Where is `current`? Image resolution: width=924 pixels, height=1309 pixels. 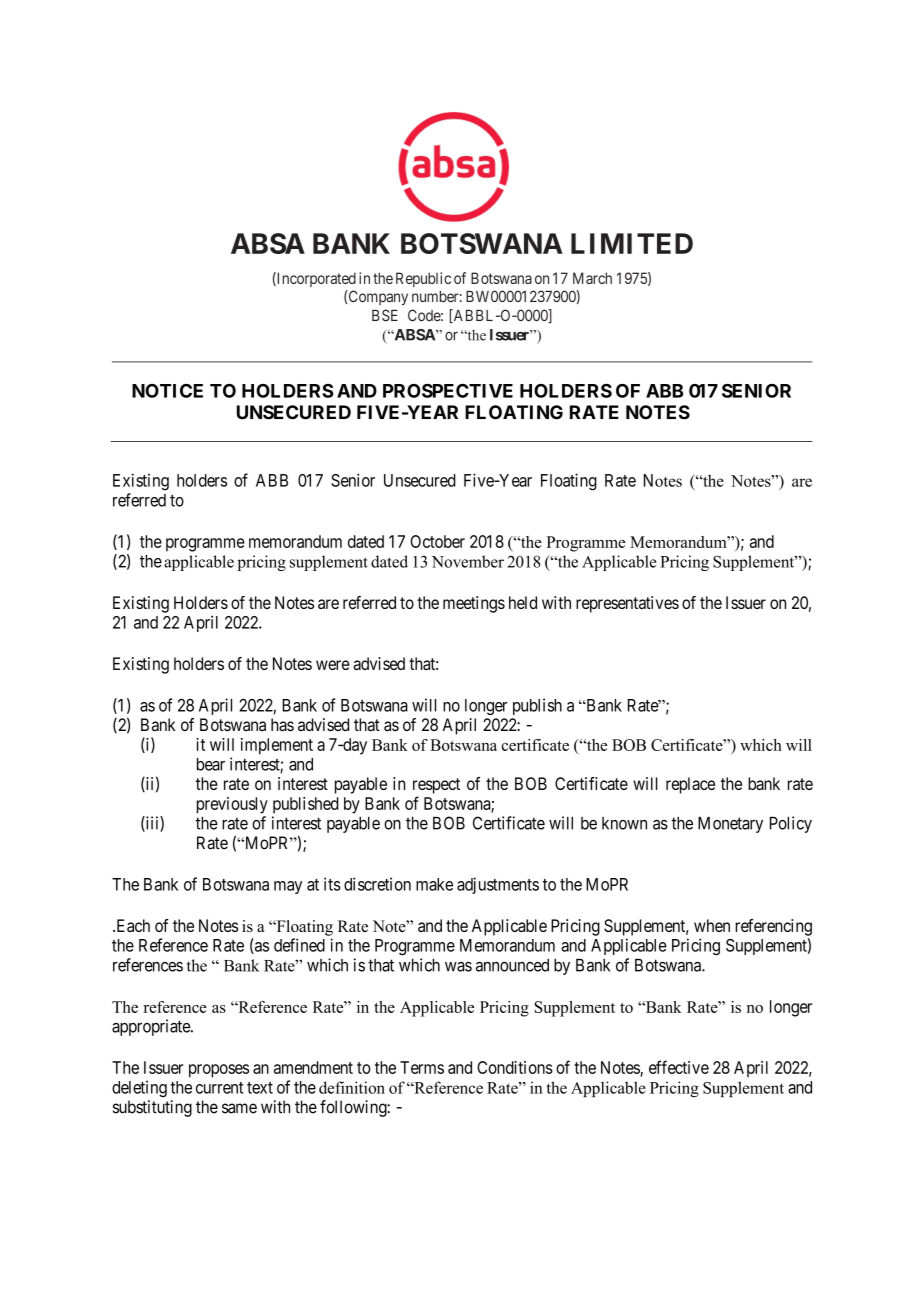 current is located at coordinates (219, 1088).
